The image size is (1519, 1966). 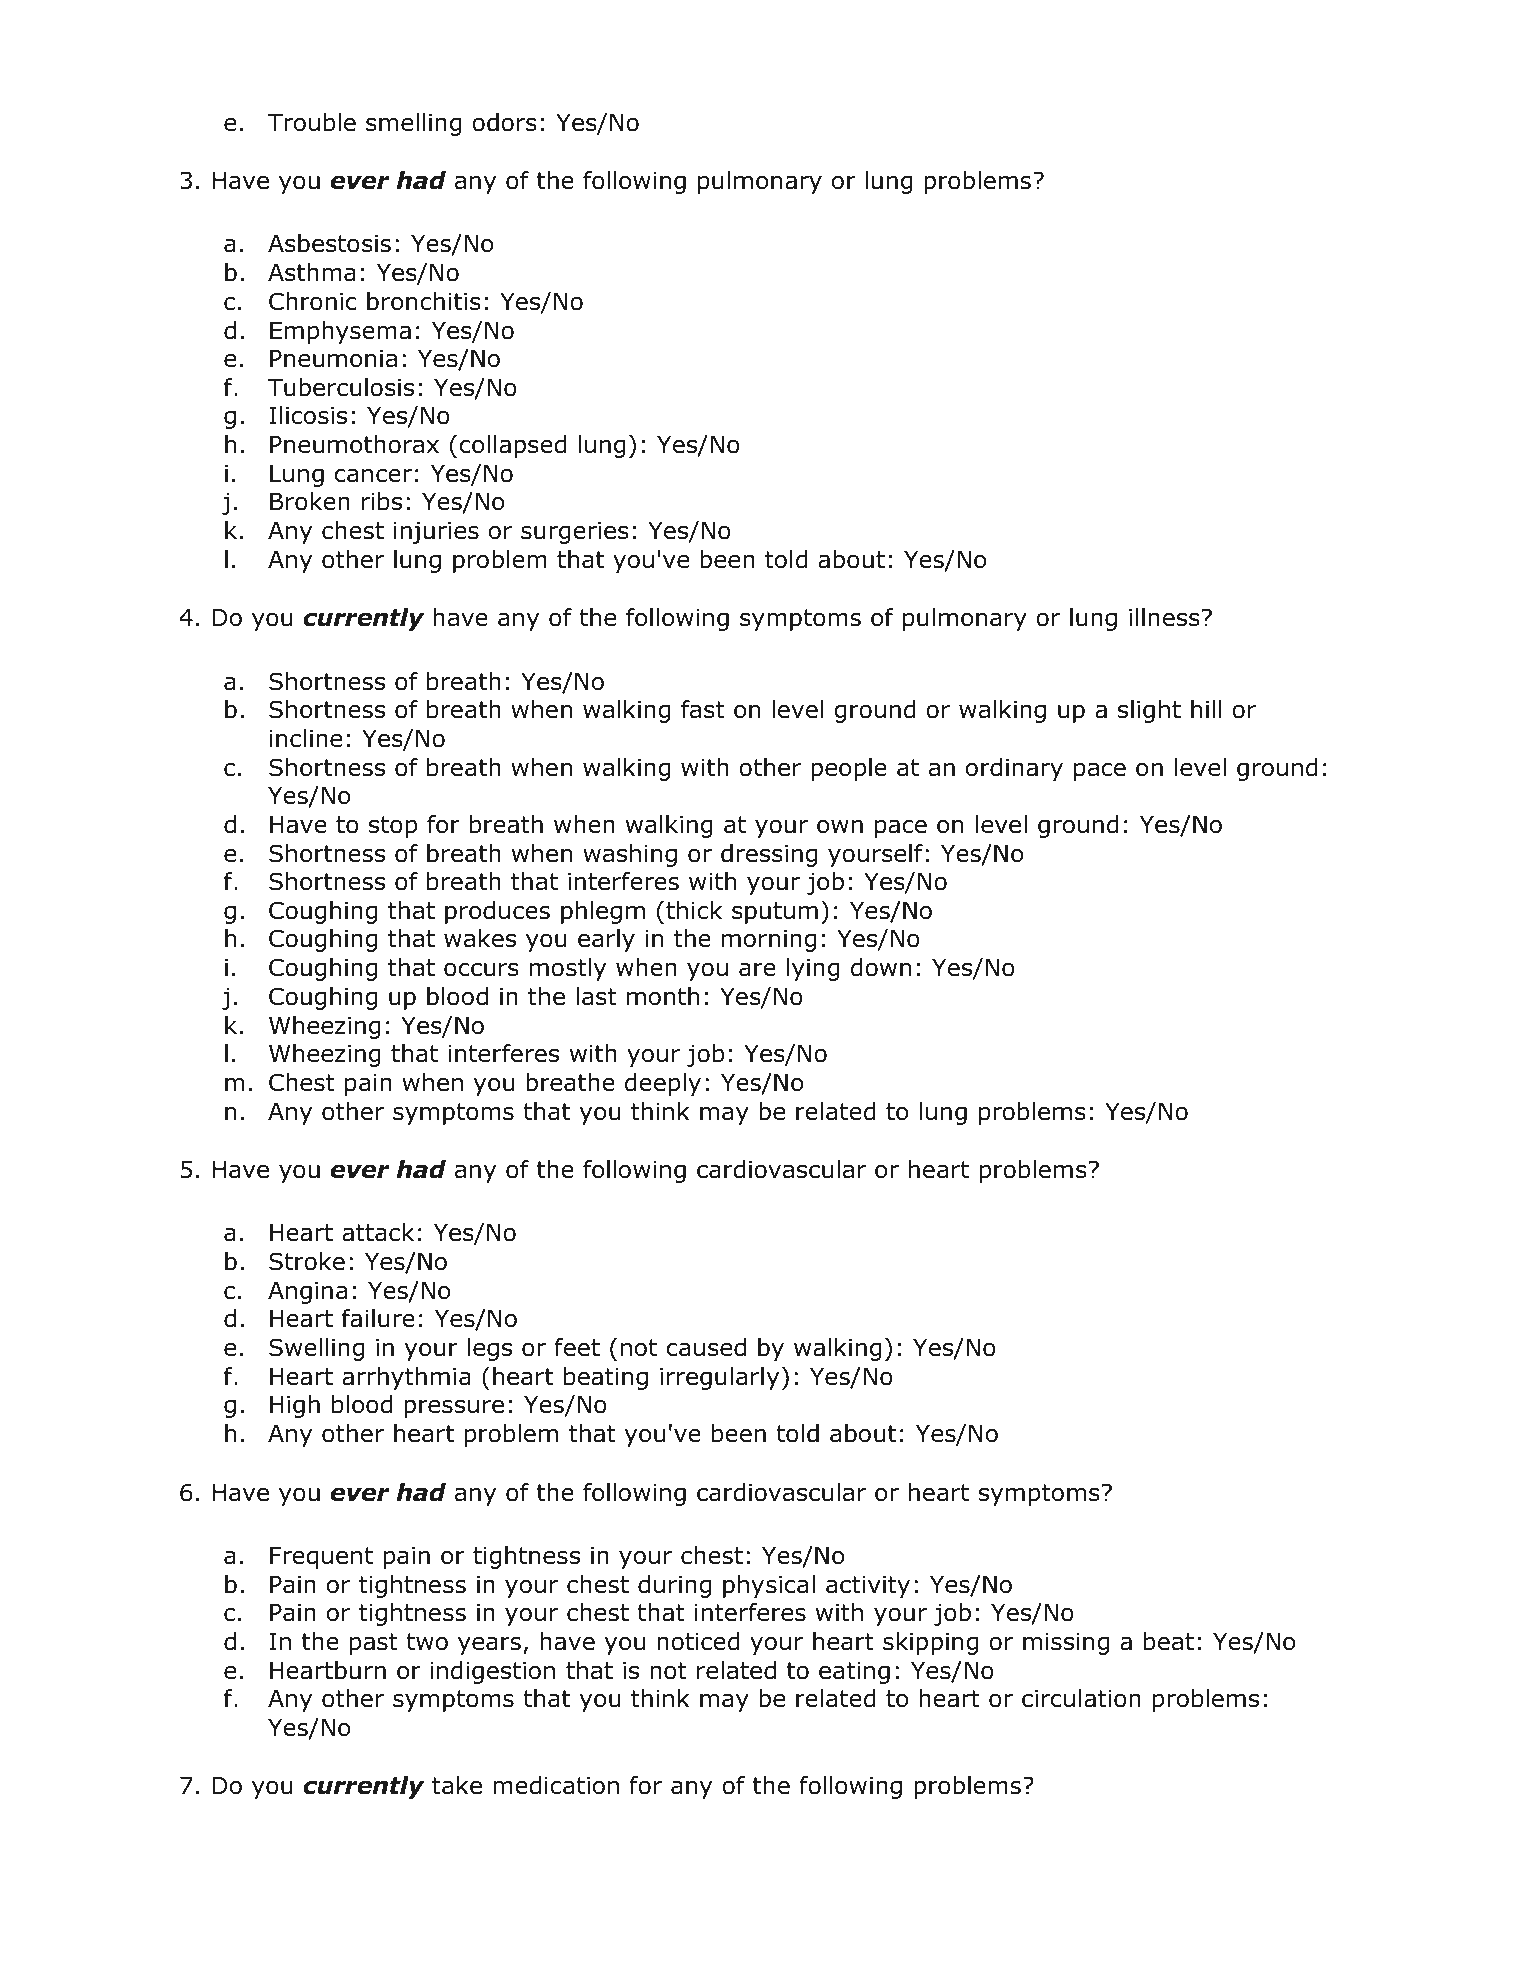 I want to click on smelling, so click(x=414, y=124).
